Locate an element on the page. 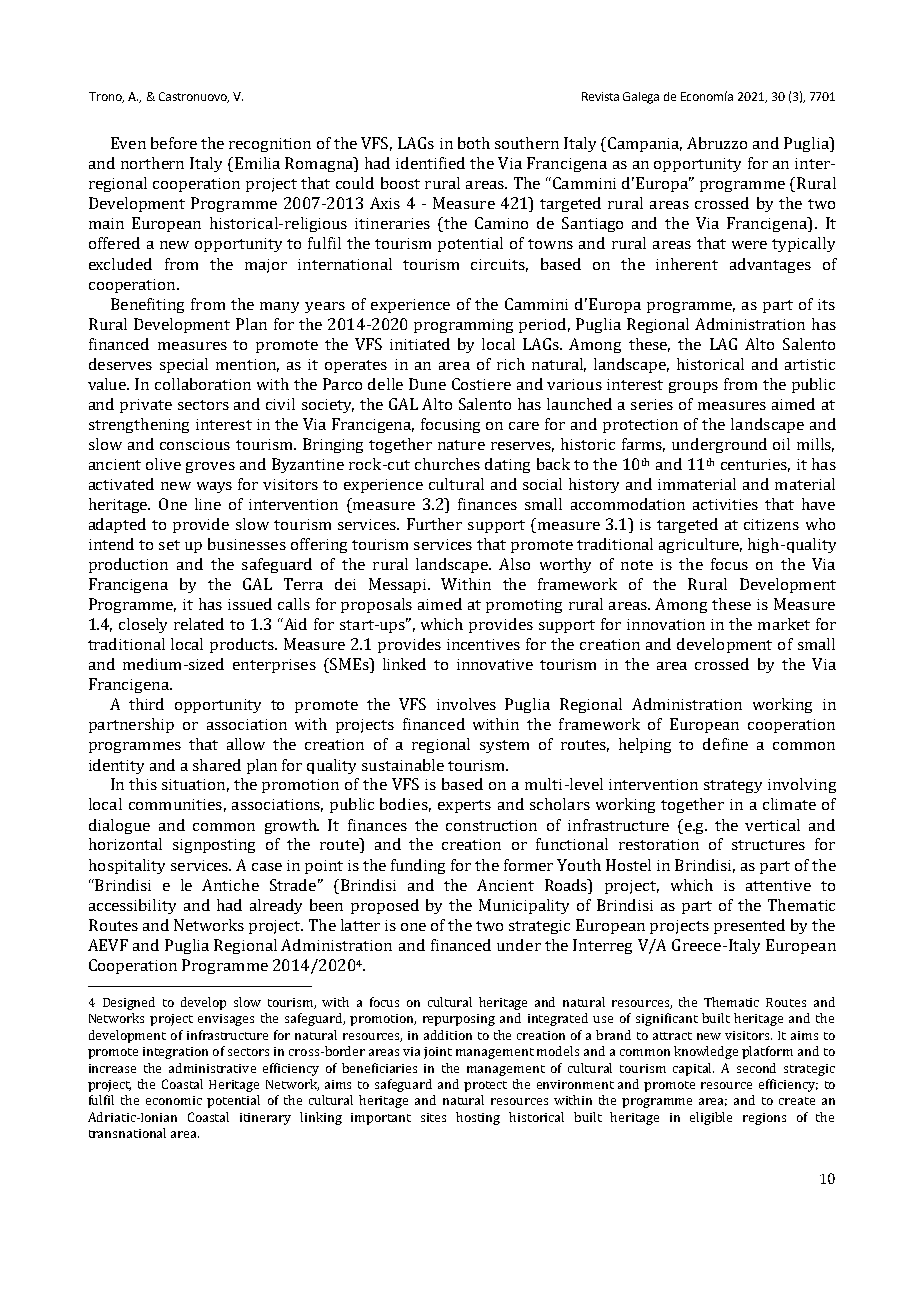 The height and width of the image is (1308, 924). groups is located at coordinates (693, 387).
